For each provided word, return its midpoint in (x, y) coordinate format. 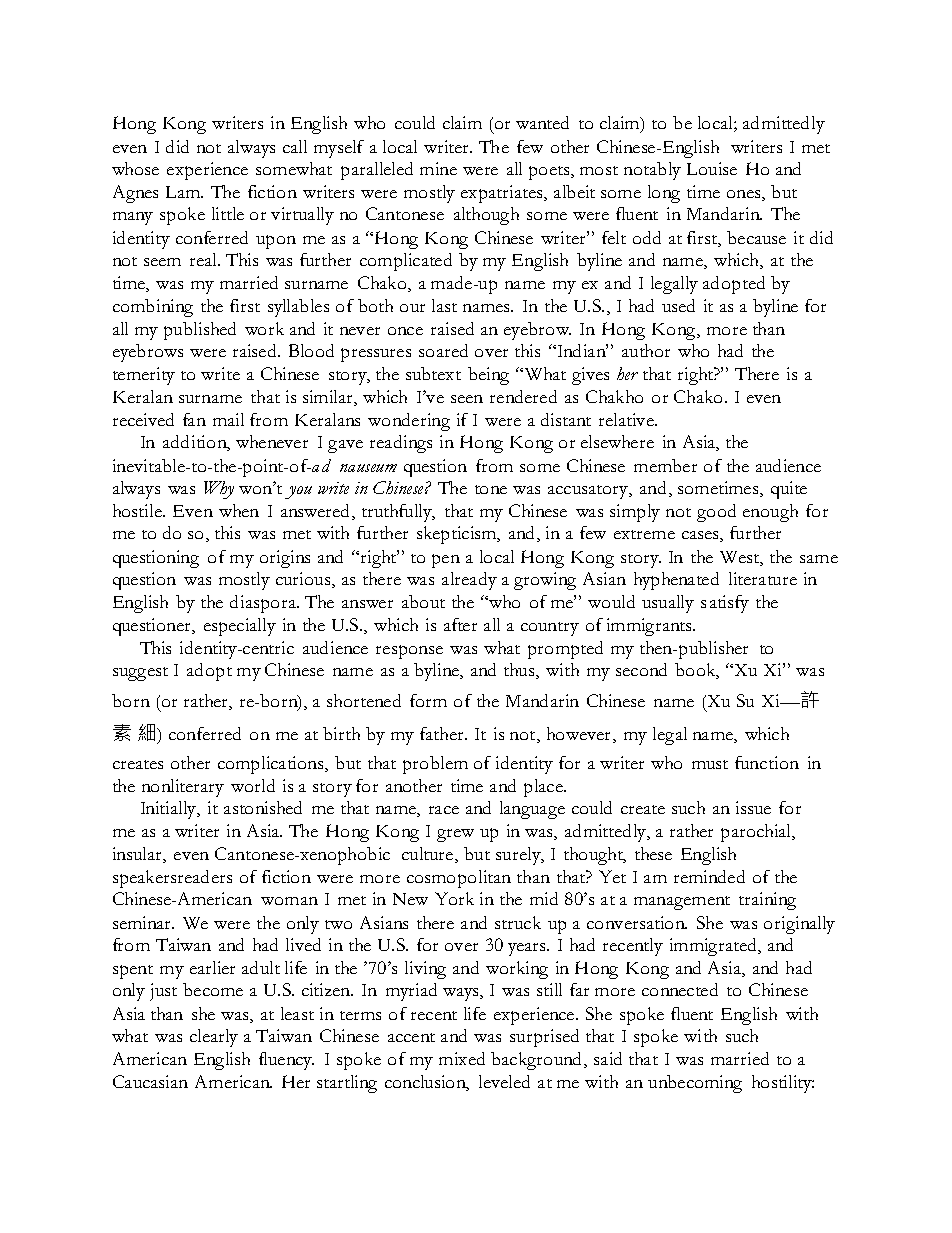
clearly (214, 1038)
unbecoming (695, 1084)
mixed (462, 1058)
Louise (712, 168)
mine (438, 168)
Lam (184, 192)
